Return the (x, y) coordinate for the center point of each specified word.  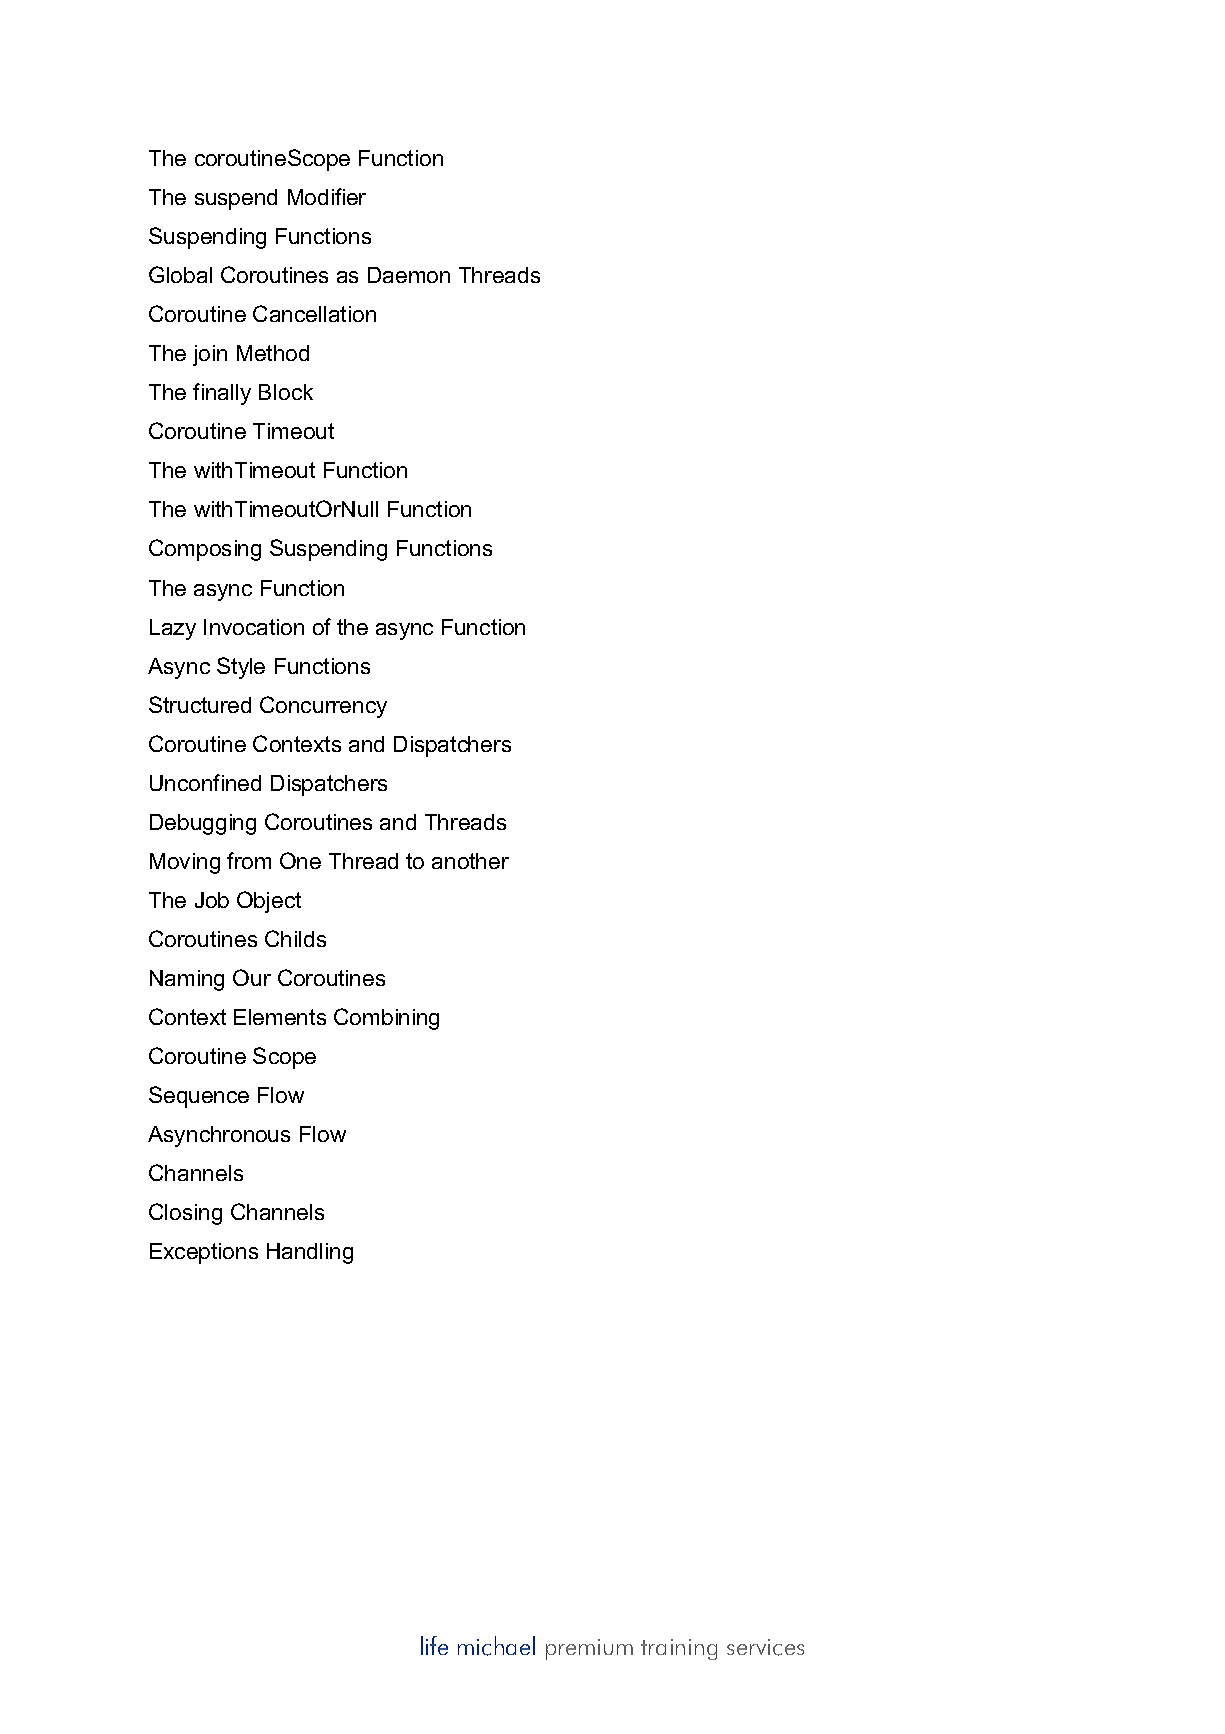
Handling (310, 1253)
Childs (295, 938)
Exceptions (204, 1253)
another (470, 861)
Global (180, 274)
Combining (386, 1019)
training (679, 1649)
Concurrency (323, 707)
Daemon (409, 275)
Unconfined (205, 782)
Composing (205, 550)
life (434, 1645)
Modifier (327, 196)
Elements (280, 1017)
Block (286, 392)
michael (496, 1646)
